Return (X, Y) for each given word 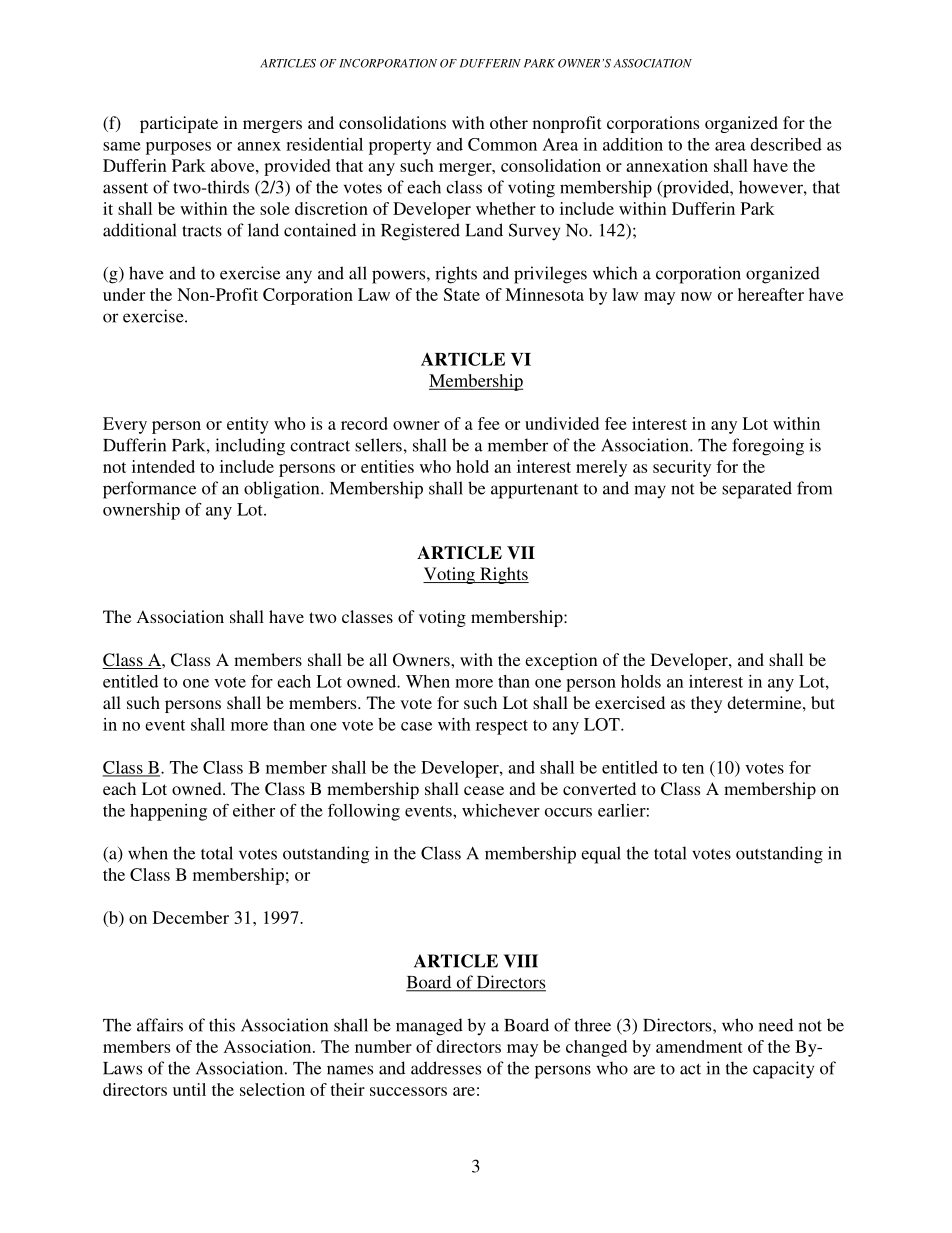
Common (502, 144)
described (786, 144)
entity (248, 425)
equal (601, 855)
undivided (562, 423)
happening (168, 812)
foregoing (768, 447)
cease (484, 790)
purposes (178, 148)
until (189, 1089)
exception (561, 661)
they (706, 704)
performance (149, 490)
